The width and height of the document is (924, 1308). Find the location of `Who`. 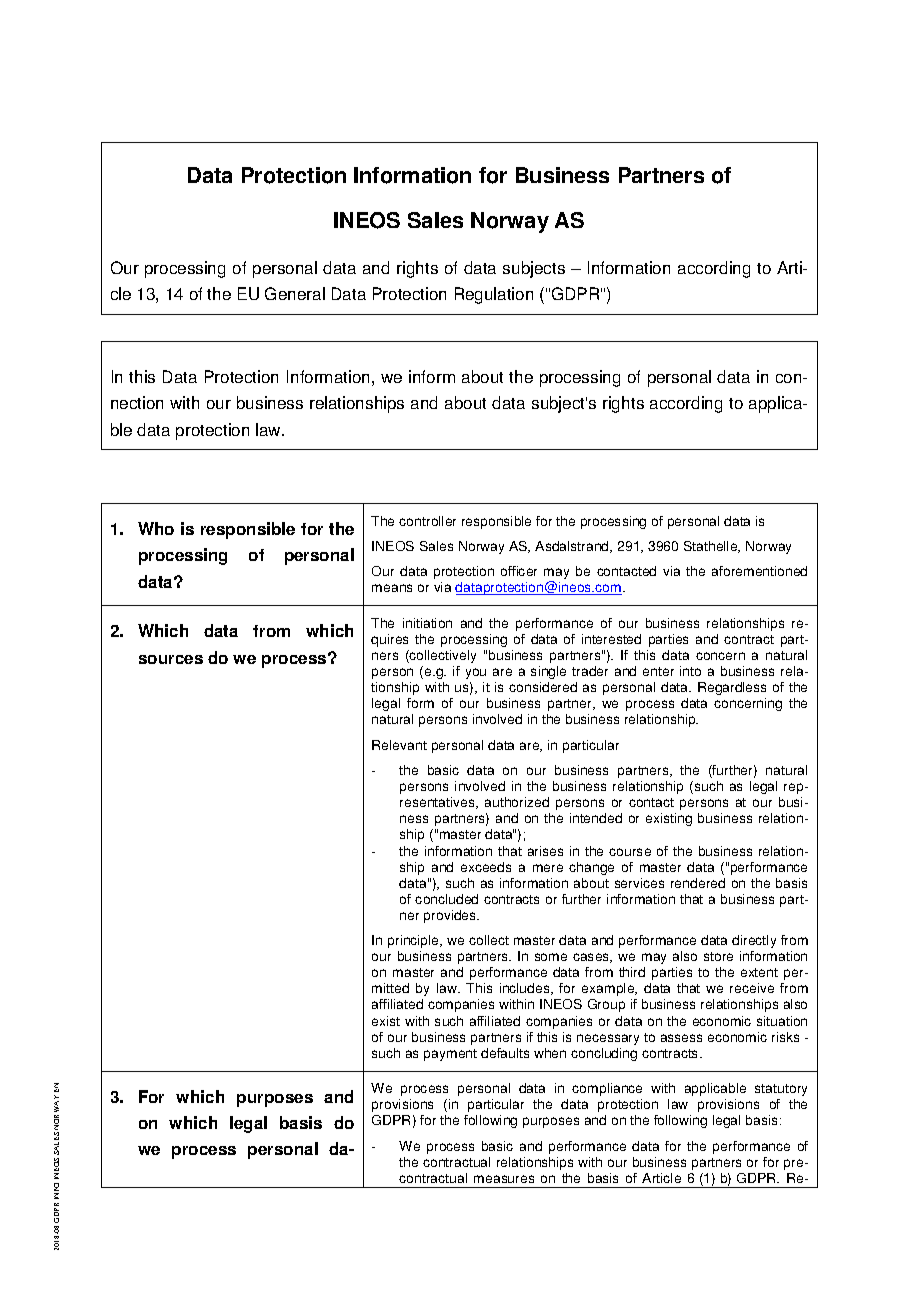

Who is located at coordinates (156, 528).
